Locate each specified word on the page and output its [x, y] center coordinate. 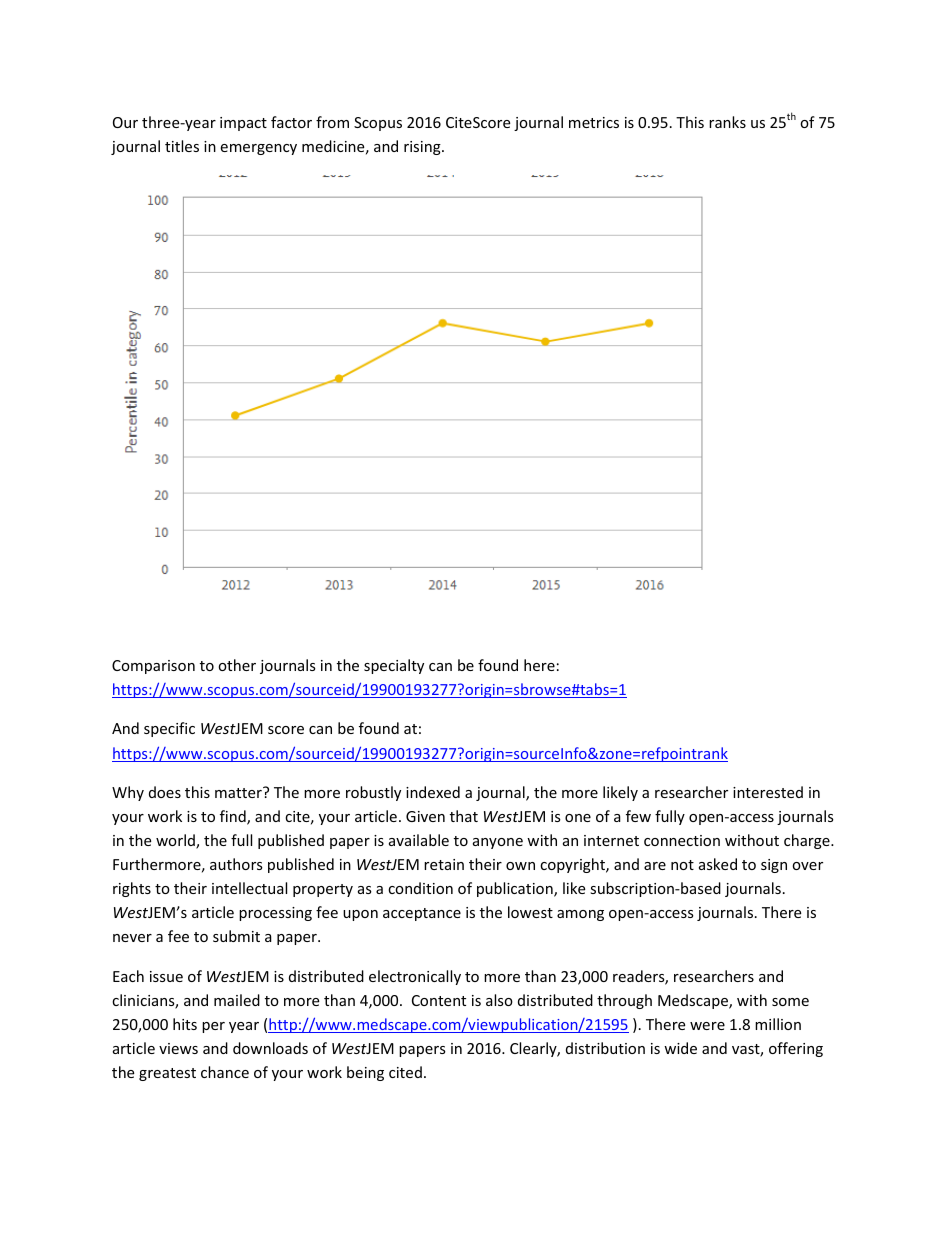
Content [439, 1000]
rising [423, 148]
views [178, 1048]
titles [182, 146]
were [707, 1026]
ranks [727, 122]
